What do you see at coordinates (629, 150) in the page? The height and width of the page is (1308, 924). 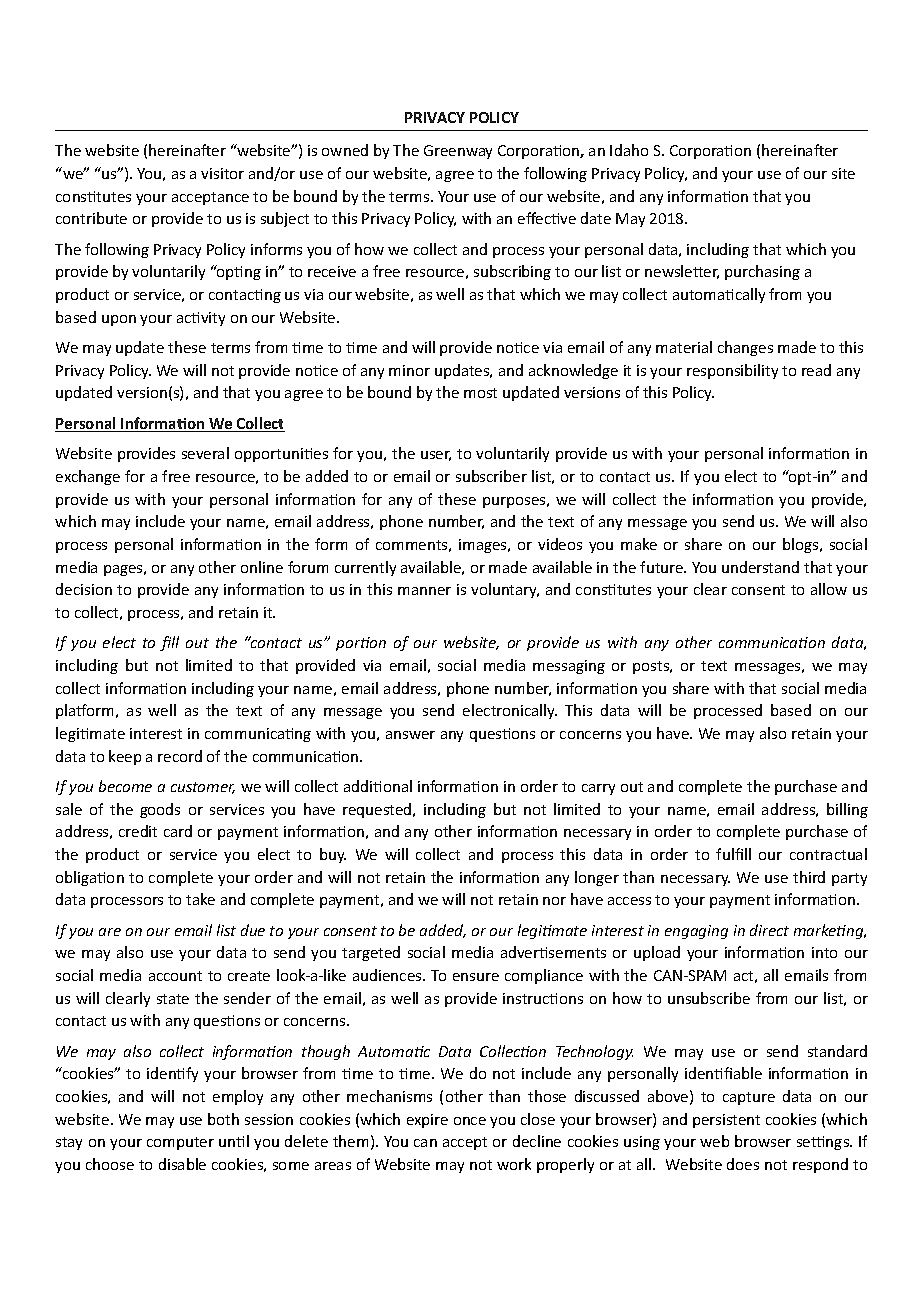 I see `Idaho` at bounding box center [629, 150].
